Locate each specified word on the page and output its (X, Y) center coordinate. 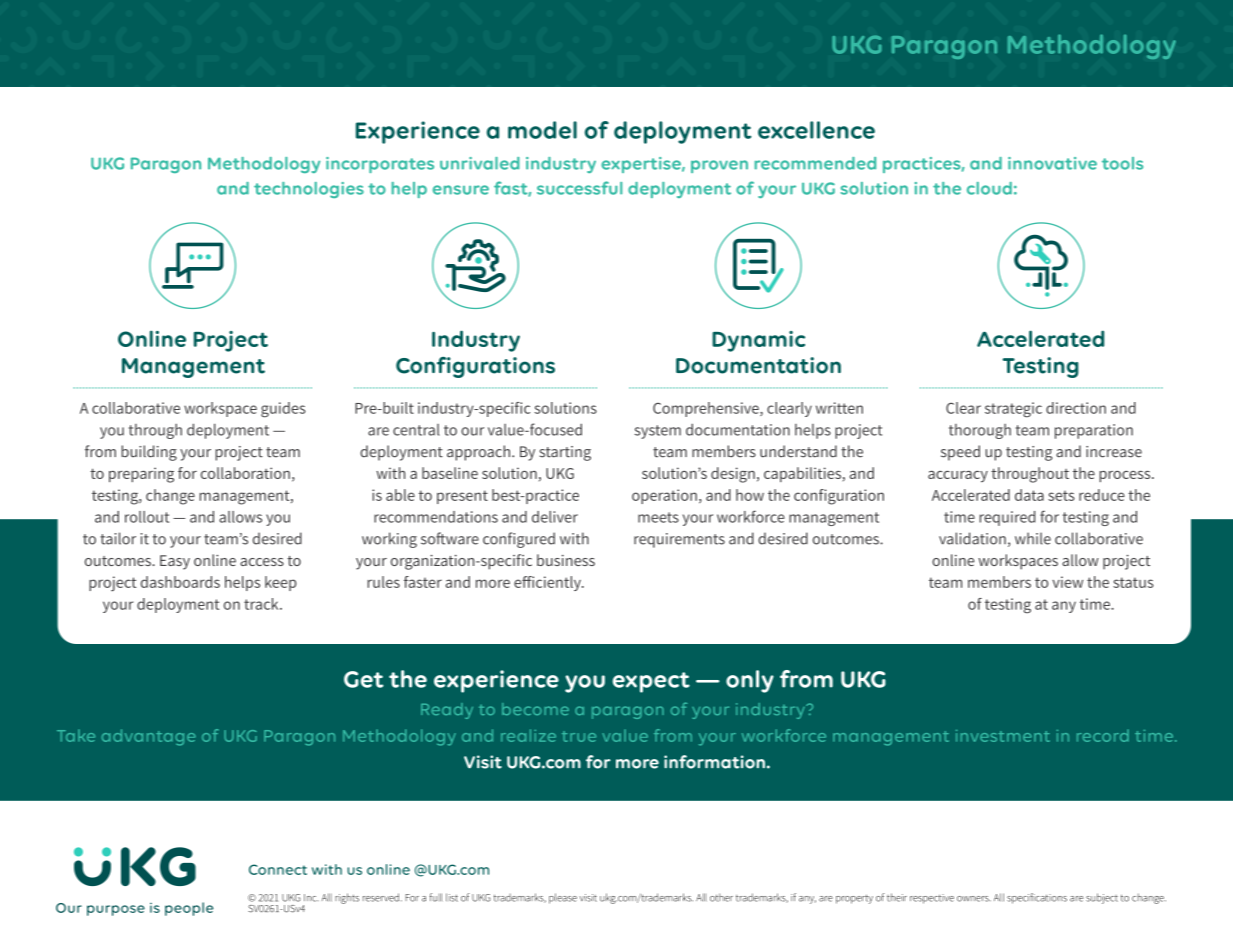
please (563, 898)
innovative (1052, 163)
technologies (309, 190)
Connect (278, 869)
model (542, 130)
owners (974, 899)
